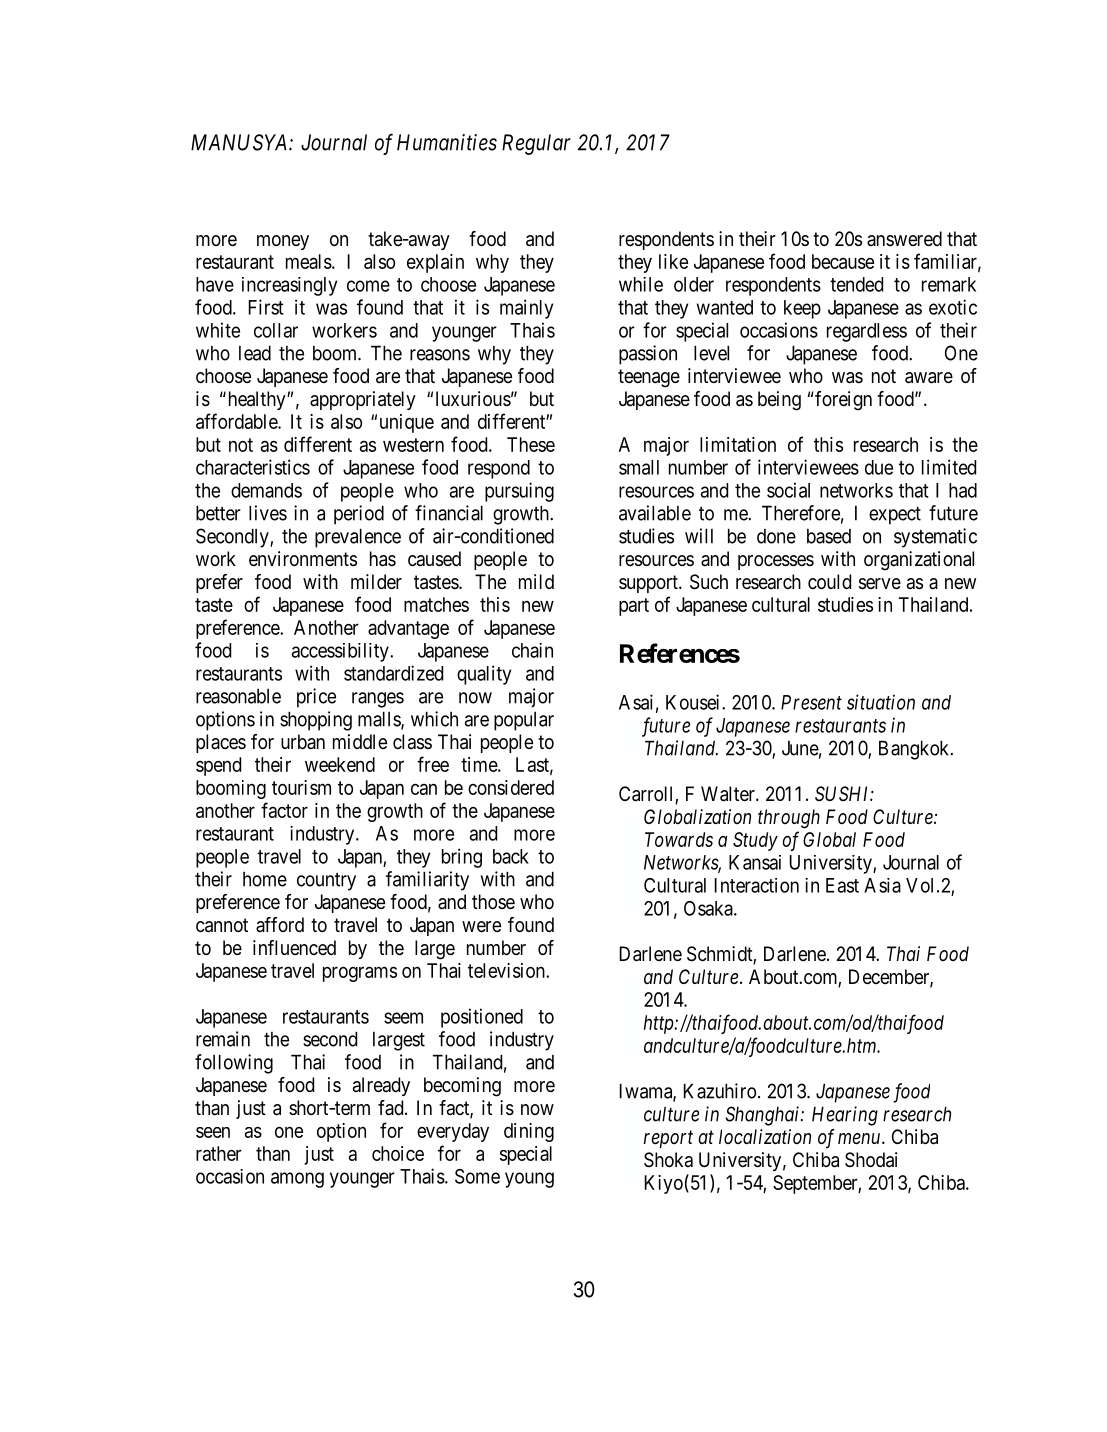 The image size is (1107, 1432). What do you see at coordinates (341, 652) in the screenshot?
I see `accessibility` at bounding box center [341, 652].
